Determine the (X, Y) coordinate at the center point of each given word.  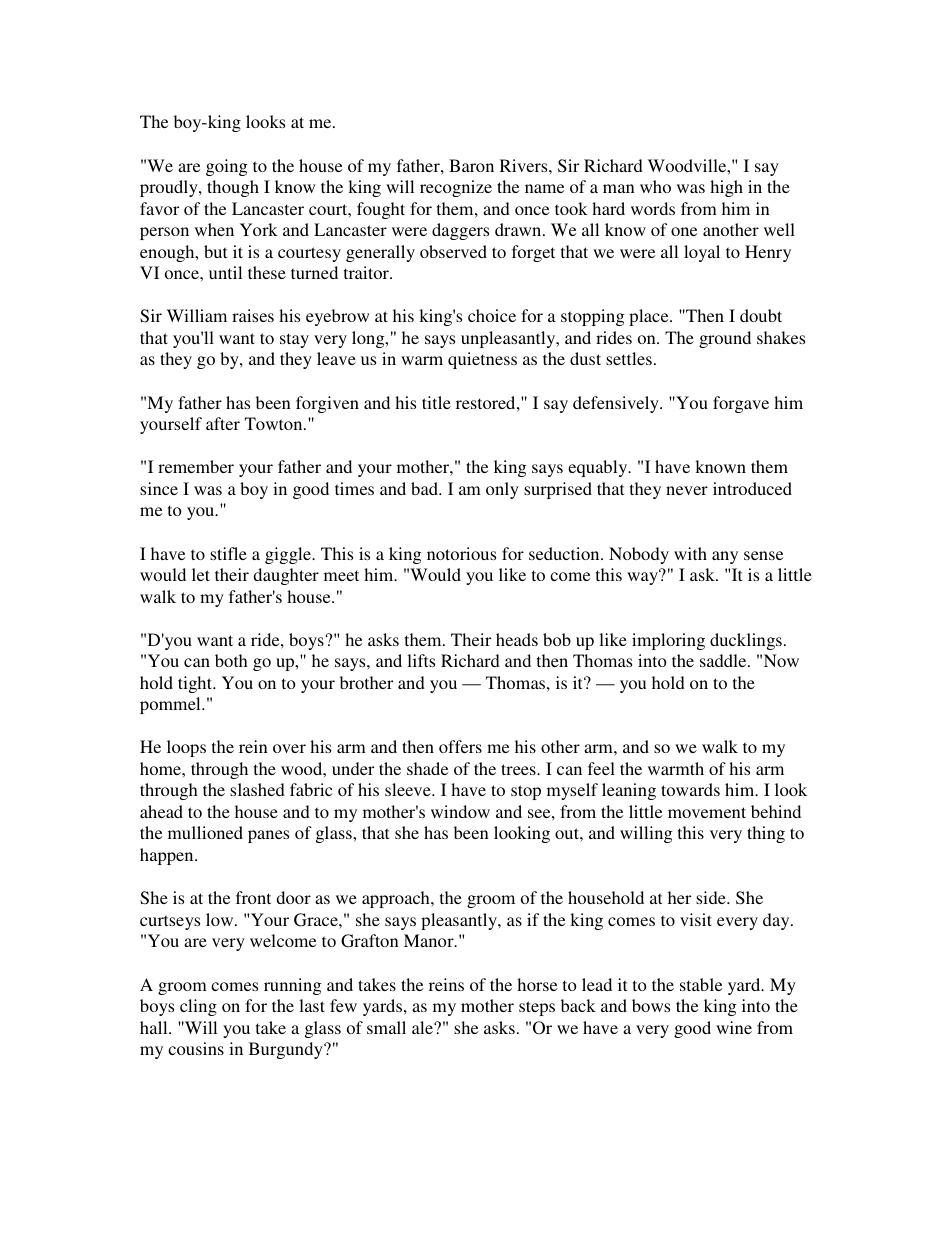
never (687, 490)
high (726, 188)
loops (186, 748)
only (502, 490)
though (233, 188)
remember (196, 466)
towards (690, 789)
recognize (456, 188)
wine (734, 1027)
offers (460, 746)
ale (423, 1027)
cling (198, 1007)
